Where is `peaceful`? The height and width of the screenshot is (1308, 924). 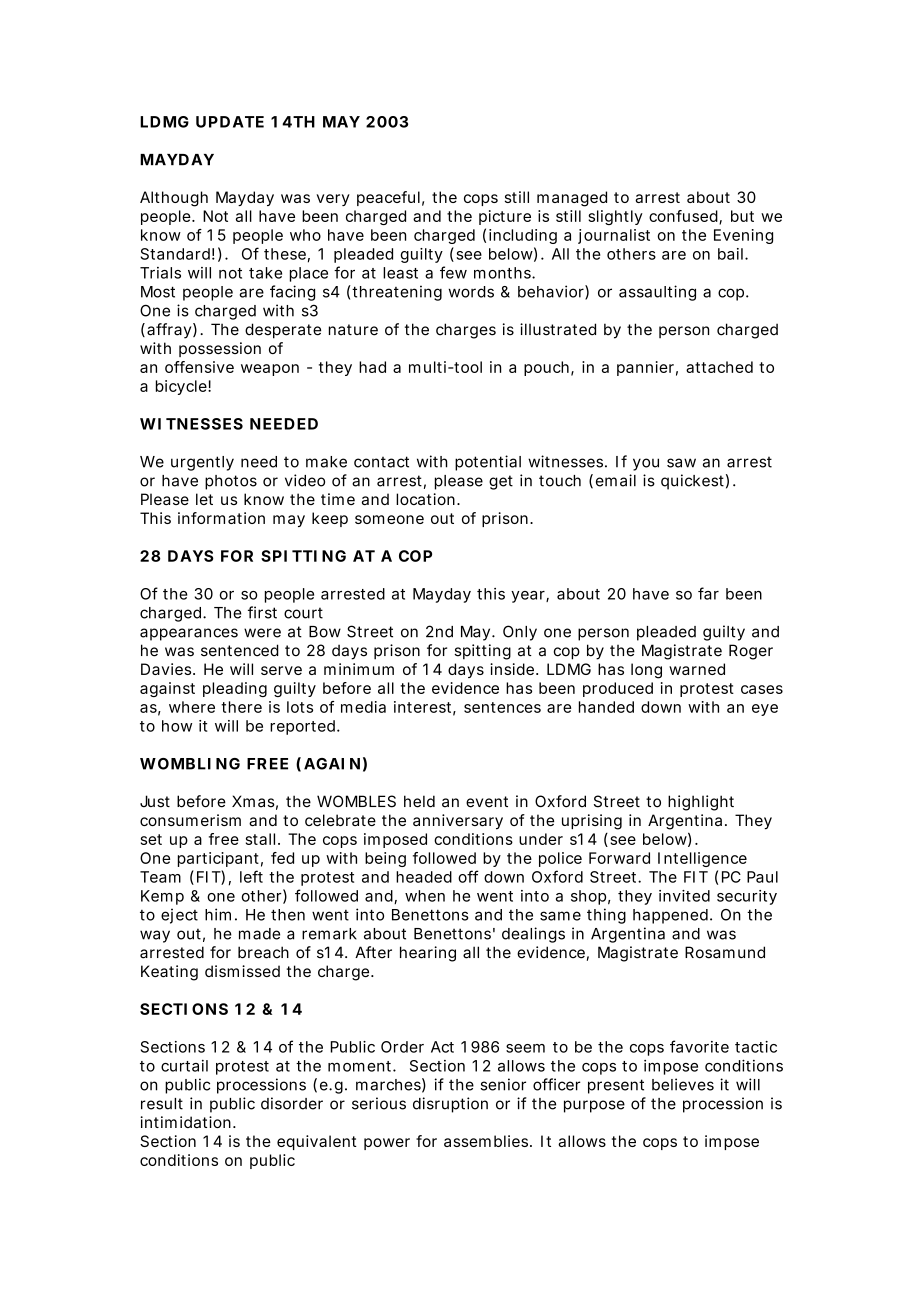
peaceful is located at coordinates (388, 198).
